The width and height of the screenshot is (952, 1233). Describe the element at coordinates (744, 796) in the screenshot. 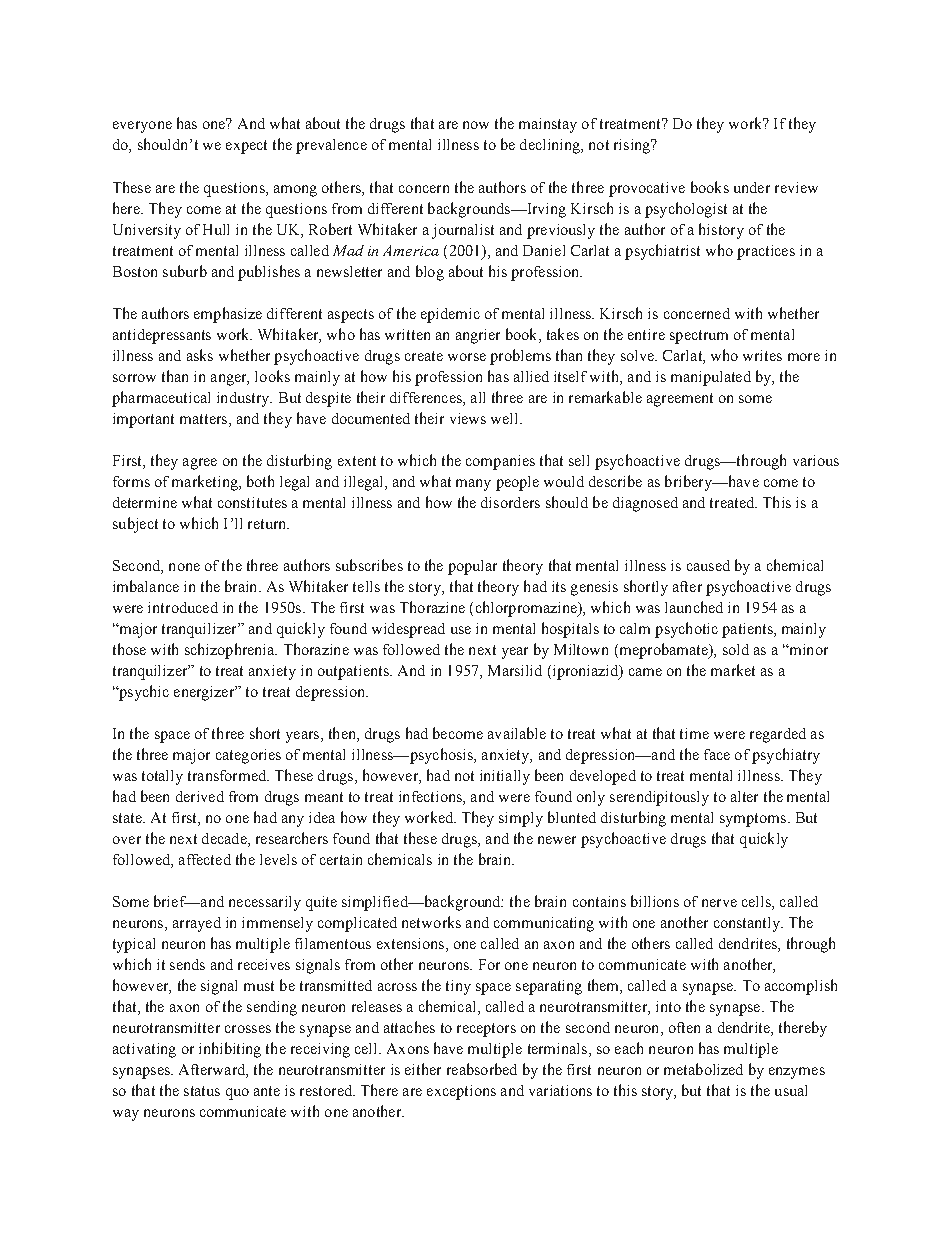

I see `alter` at that location.
